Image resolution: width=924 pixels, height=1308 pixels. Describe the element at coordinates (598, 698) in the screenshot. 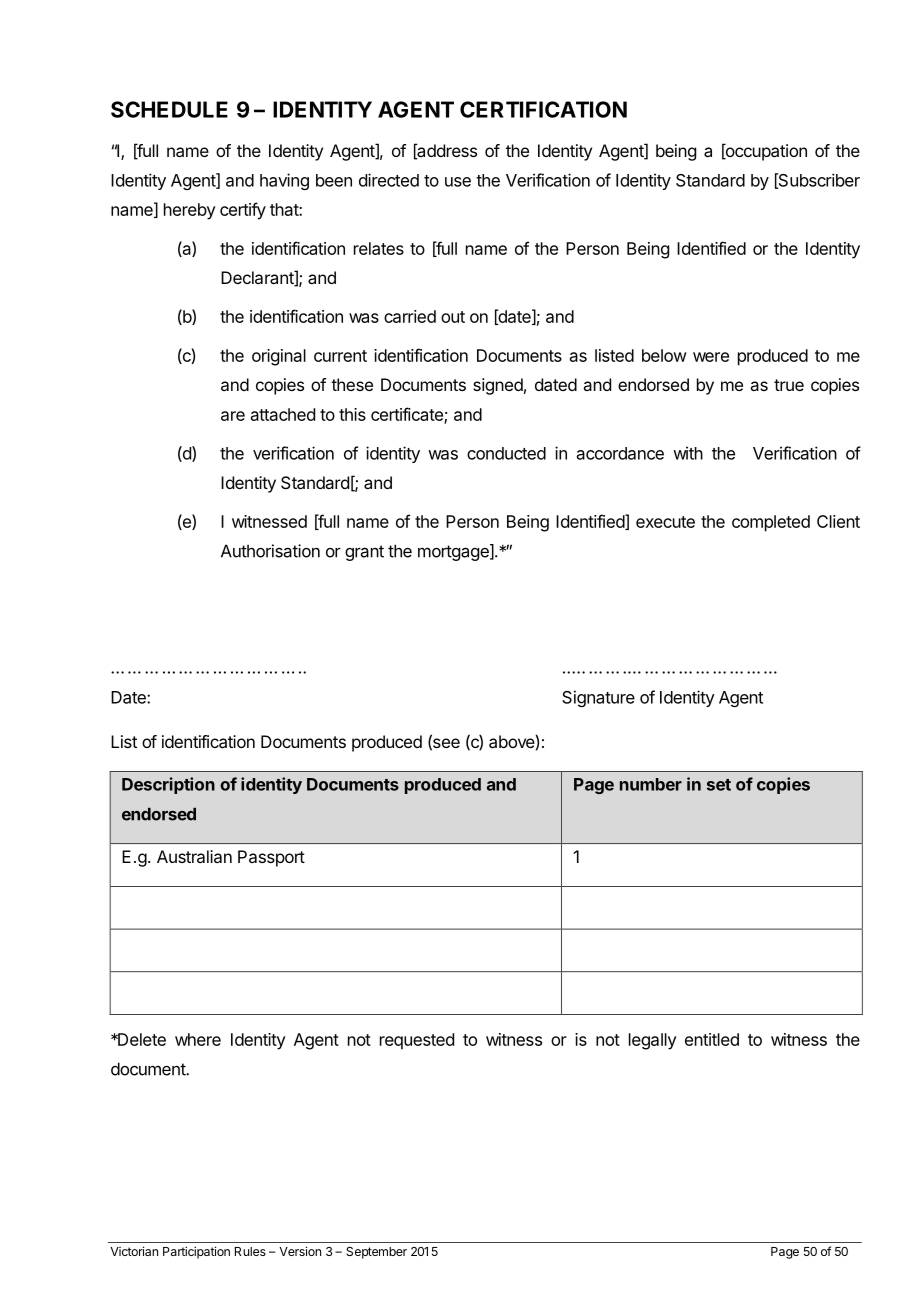

I see `Signature` at that location.
